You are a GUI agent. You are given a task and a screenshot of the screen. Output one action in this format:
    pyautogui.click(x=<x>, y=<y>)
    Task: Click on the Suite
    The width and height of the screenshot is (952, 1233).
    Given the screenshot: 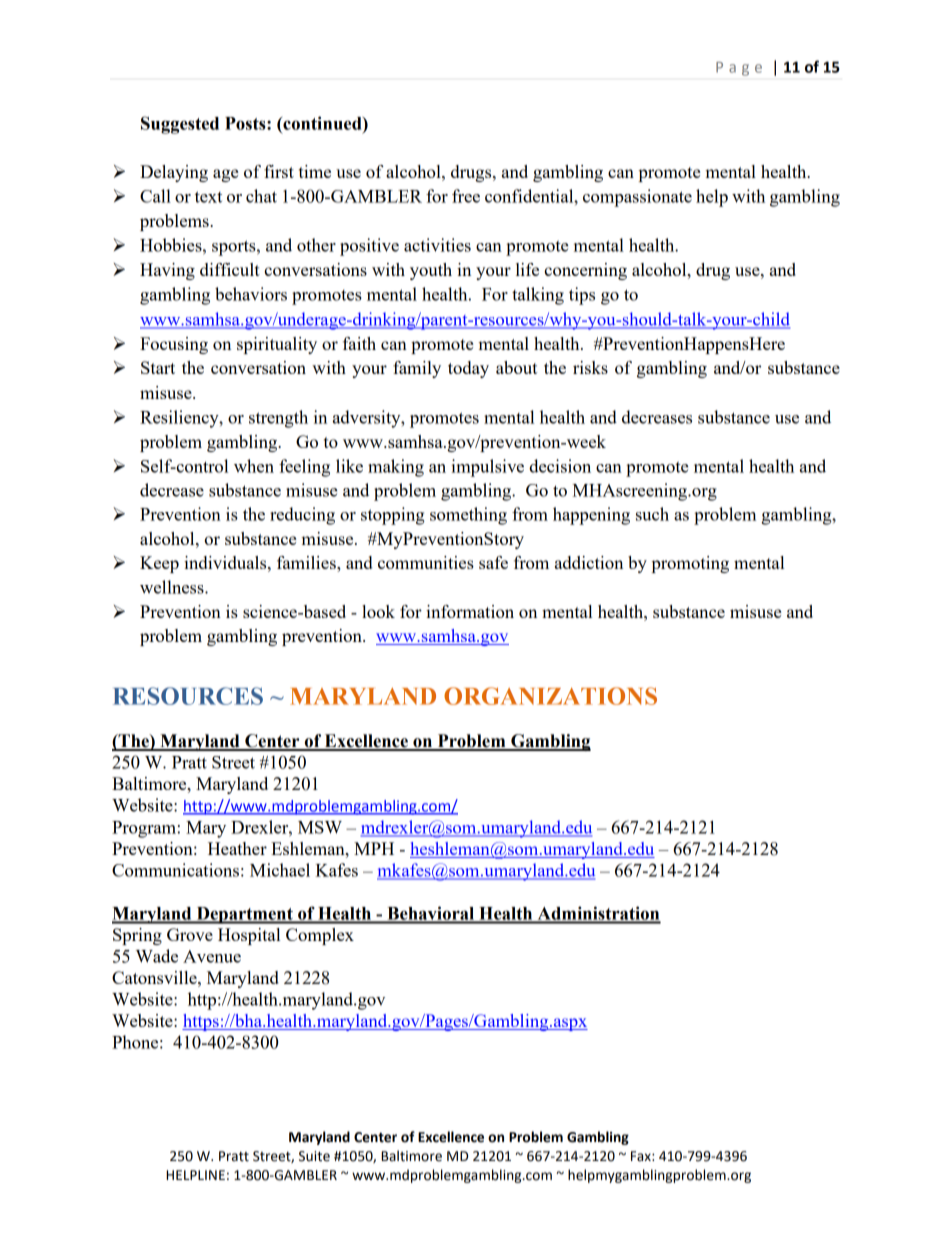 What is the action you would take?
    pyautogui.click(x=314, y=1156)
